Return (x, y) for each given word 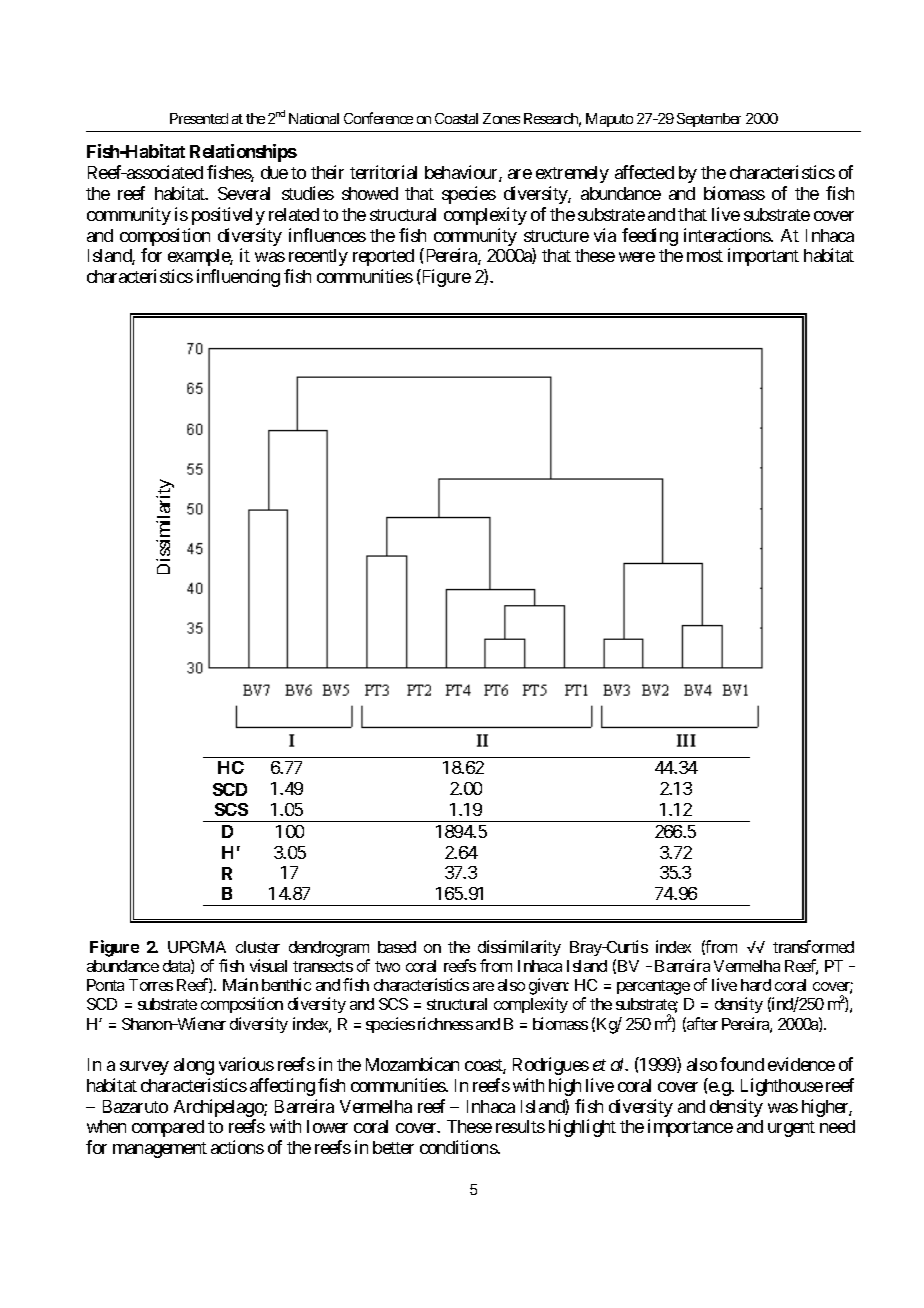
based (397, 947)
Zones (501, 118)
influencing (238, 278)
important (763, 257)
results (520, 1126)
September (709, 120)
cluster (258, 947)
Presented (199, 118)
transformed (813, 946)
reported (383, 257)
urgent (791, 1129)
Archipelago (219, 1109)
